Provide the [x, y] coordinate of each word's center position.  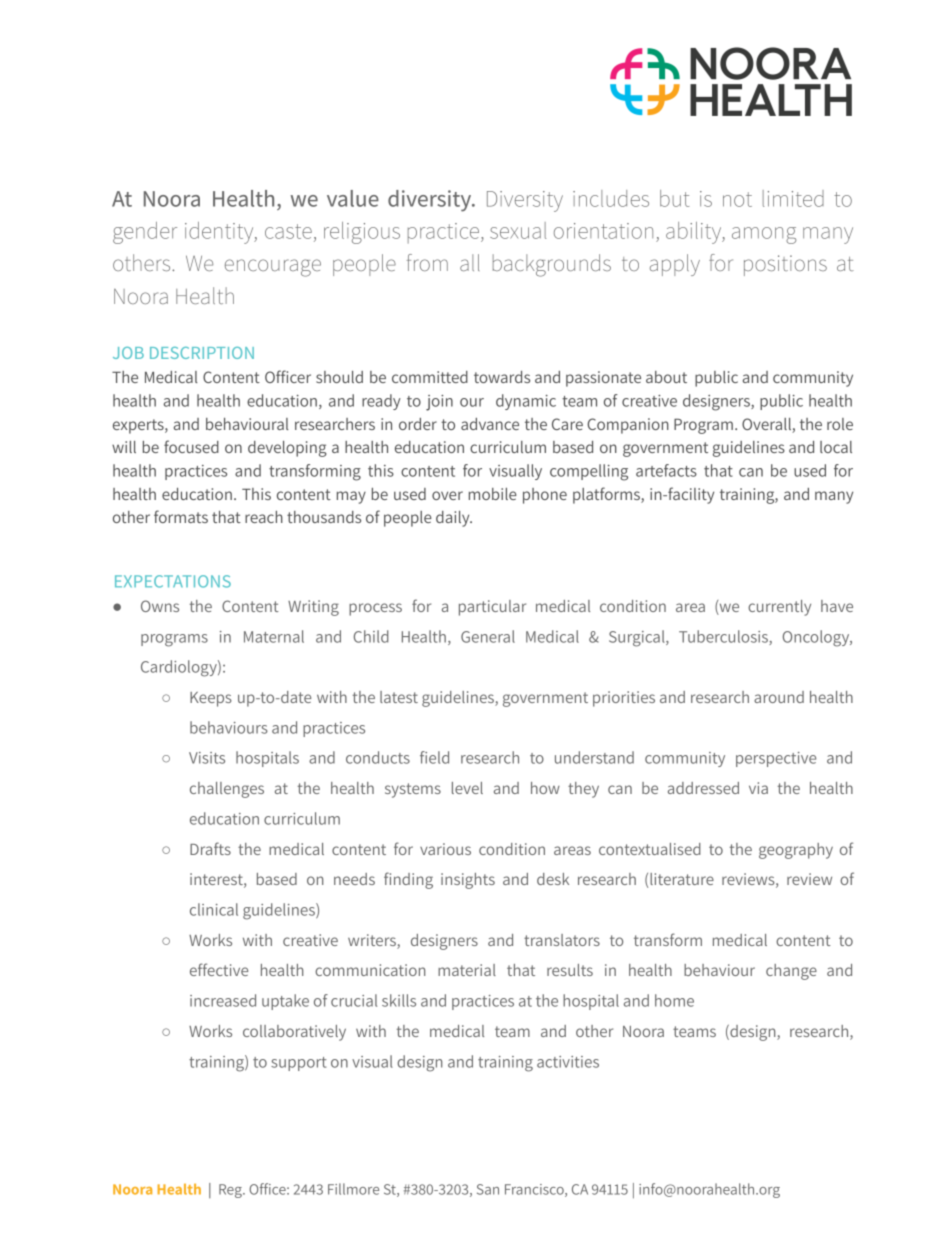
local [836, 447]
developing [287, 449]
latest [399, 697]
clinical [214, 909]
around [779, 697]
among [764, 235]
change [791, 972]
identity [220, 233]
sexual [518, 230]
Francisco [535, 1190]
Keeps [211, 699]
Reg [231, 1191]
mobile [493, 494]
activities [568, 1062]
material [467, 970]
